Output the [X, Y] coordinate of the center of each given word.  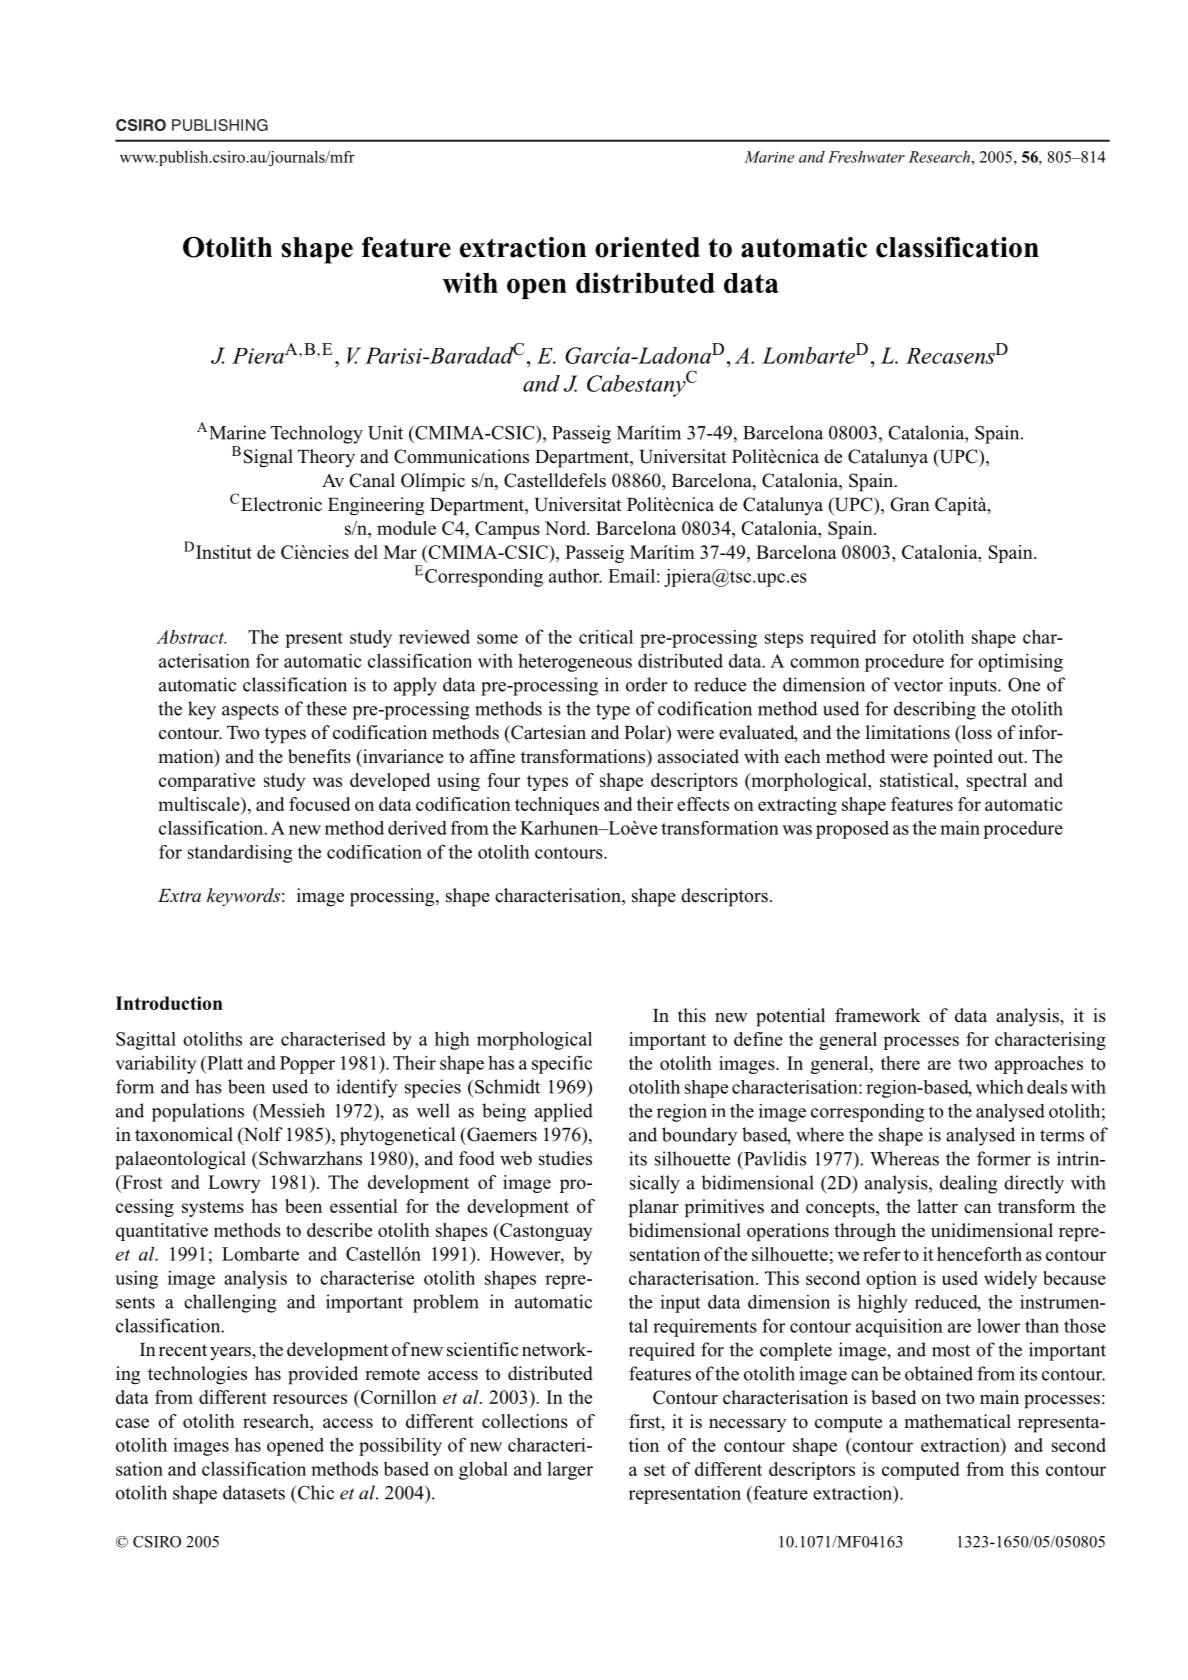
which [1000, 1086]
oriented [647, 247]
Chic [314, 1492]
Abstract [191, 637]
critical [606, 637]
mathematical [957, 1421]
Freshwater [866, 157]
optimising [1020, 662]
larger [570, 1471]
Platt [224, 1062]
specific [562, 1064]
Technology [317, 434]
